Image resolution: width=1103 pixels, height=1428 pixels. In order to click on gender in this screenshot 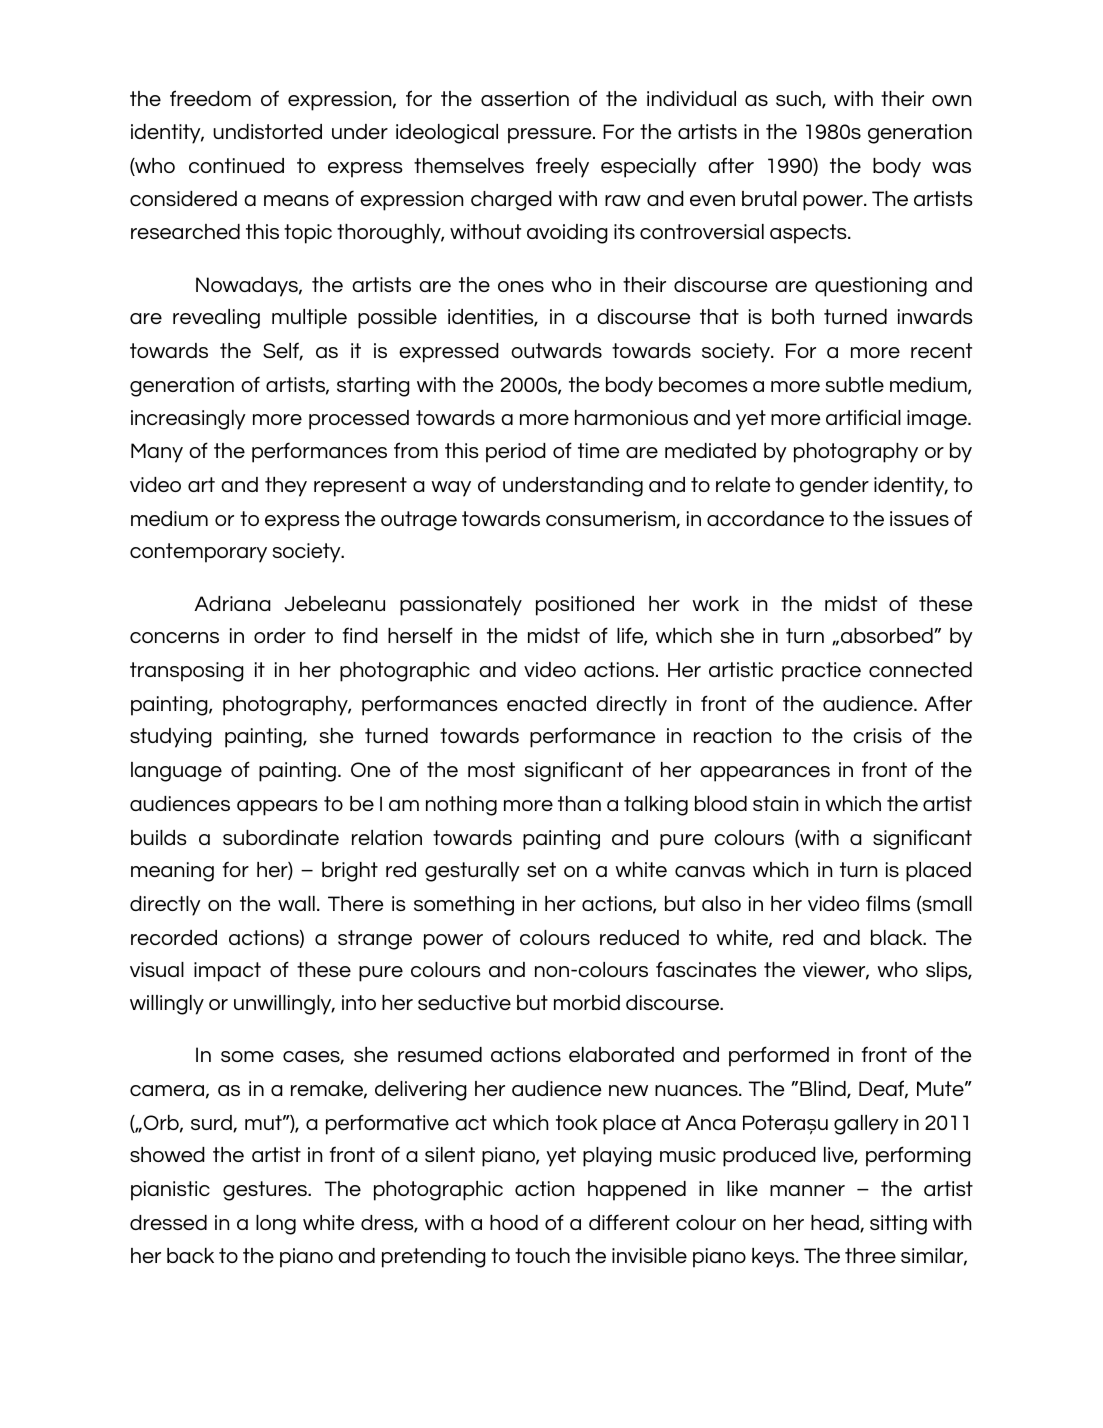, I will do `click(834, 487)`.
